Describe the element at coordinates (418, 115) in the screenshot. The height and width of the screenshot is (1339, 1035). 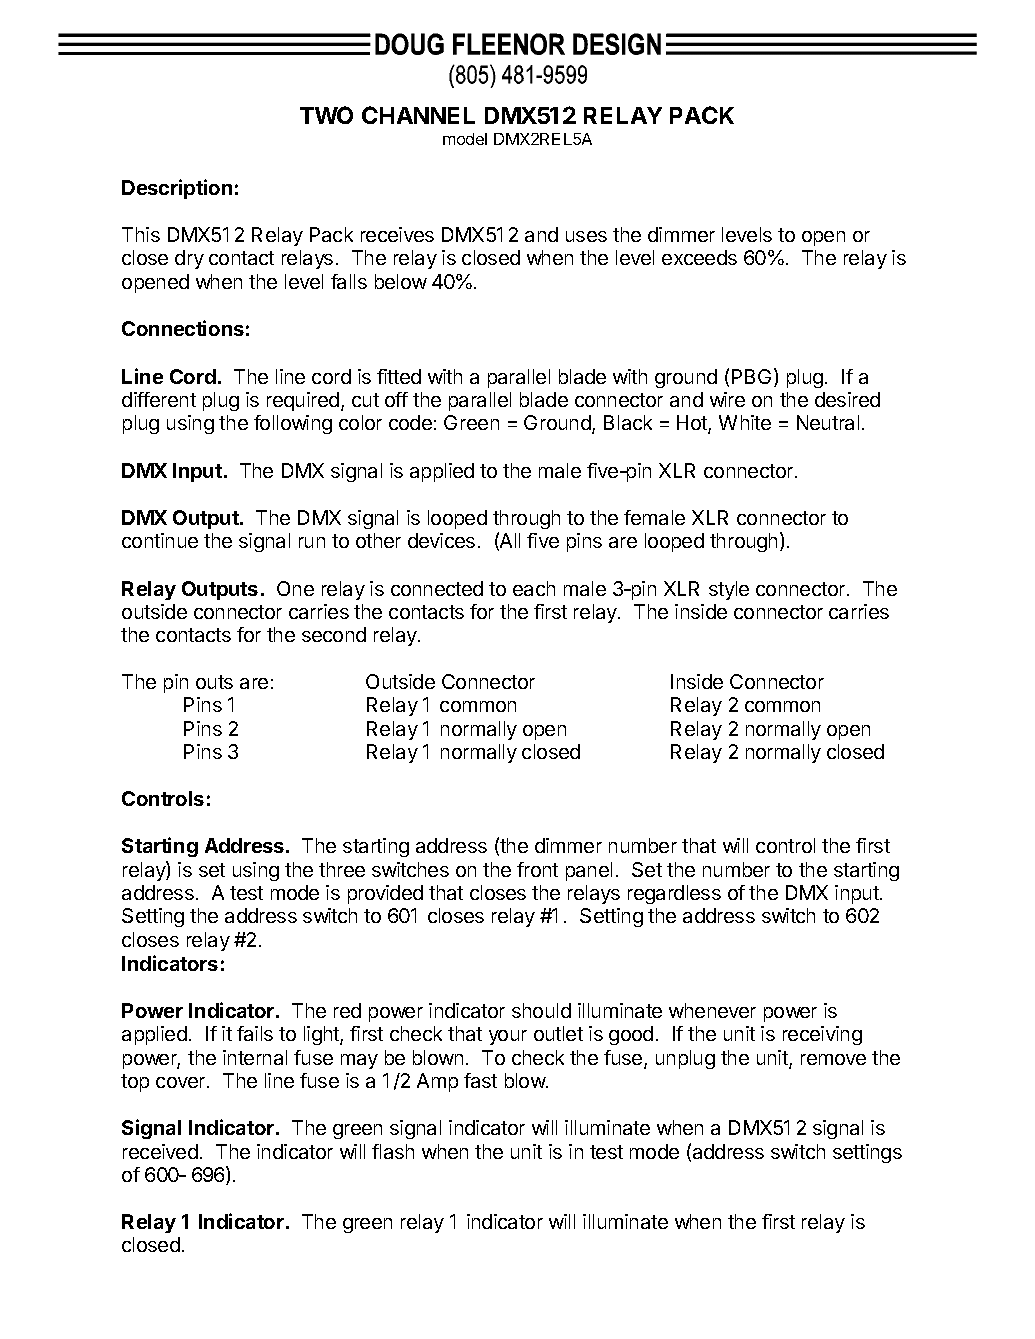
I see `CHANNEL` at that location.
